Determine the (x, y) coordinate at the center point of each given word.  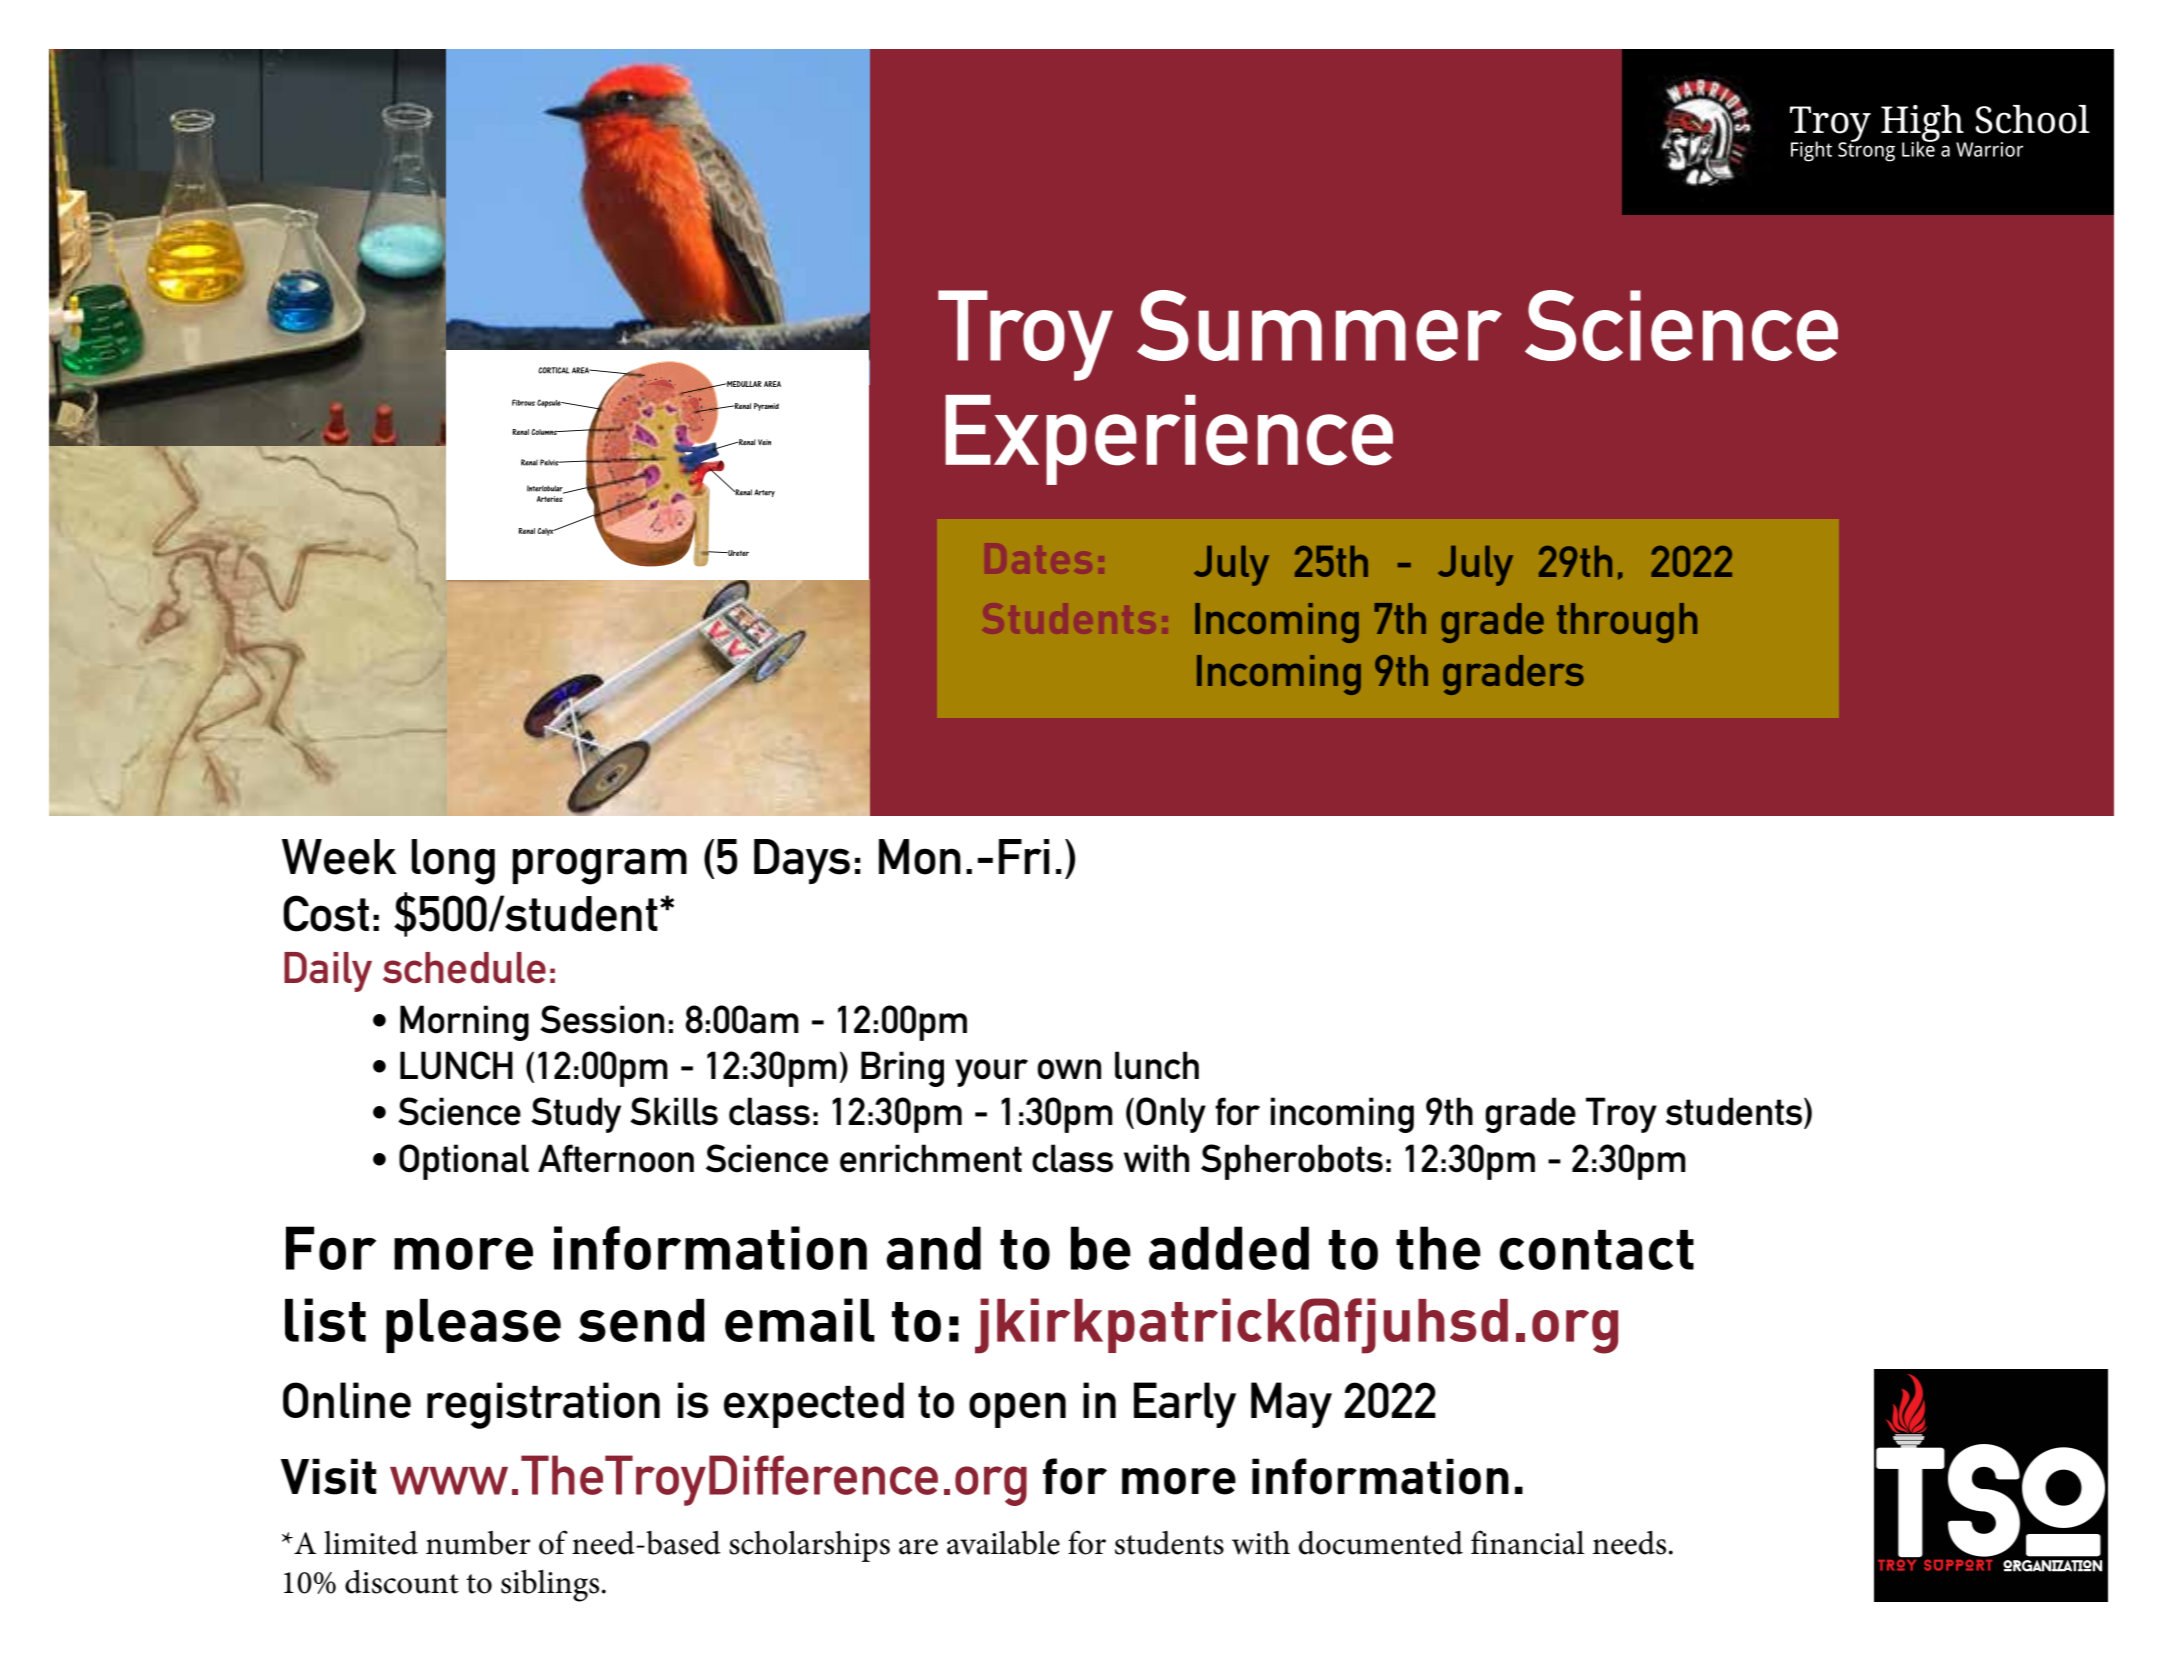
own (1069, 1069)
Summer (1319, 325)
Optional (464, 1162)
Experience (1169, 440)
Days (802, 861)
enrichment (931, 1158)
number (478, 1543)
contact (1597, 1250)
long (453, 862)
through (1627, 623)
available (1003, 1543)
